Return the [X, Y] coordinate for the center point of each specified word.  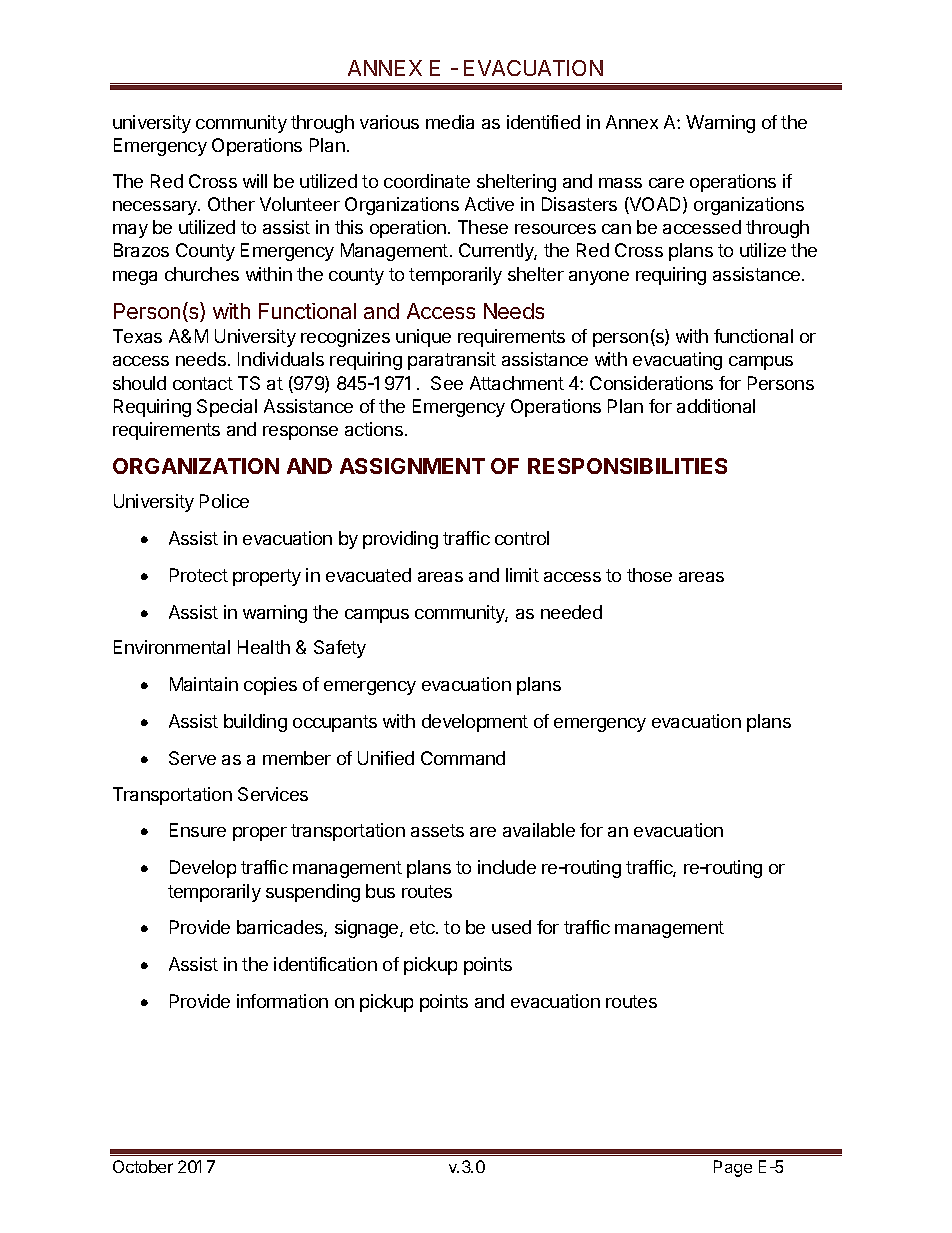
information [282, 1001]
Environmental [172, 647]
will [255, 181]
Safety [340, 649]
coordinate [427, 181]
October [143, 1166]
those [649, 575]
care [666, 183]
